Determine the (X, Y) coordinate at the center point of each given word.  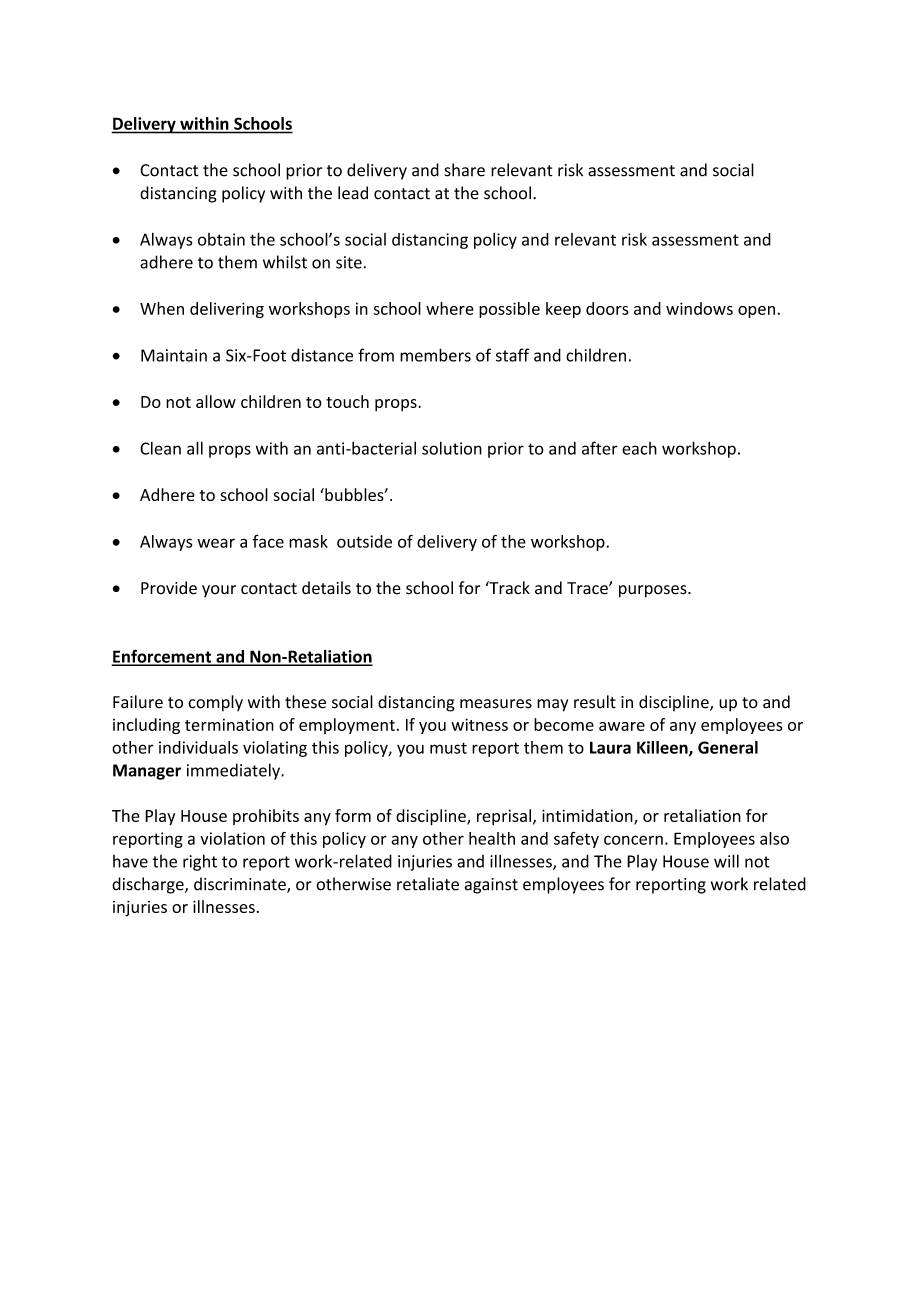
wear (216, 543)
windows (699, 308)
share (465, 170)
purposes (654, 591)
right (200, 862)
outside (364, 541)
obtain (221, 239)
